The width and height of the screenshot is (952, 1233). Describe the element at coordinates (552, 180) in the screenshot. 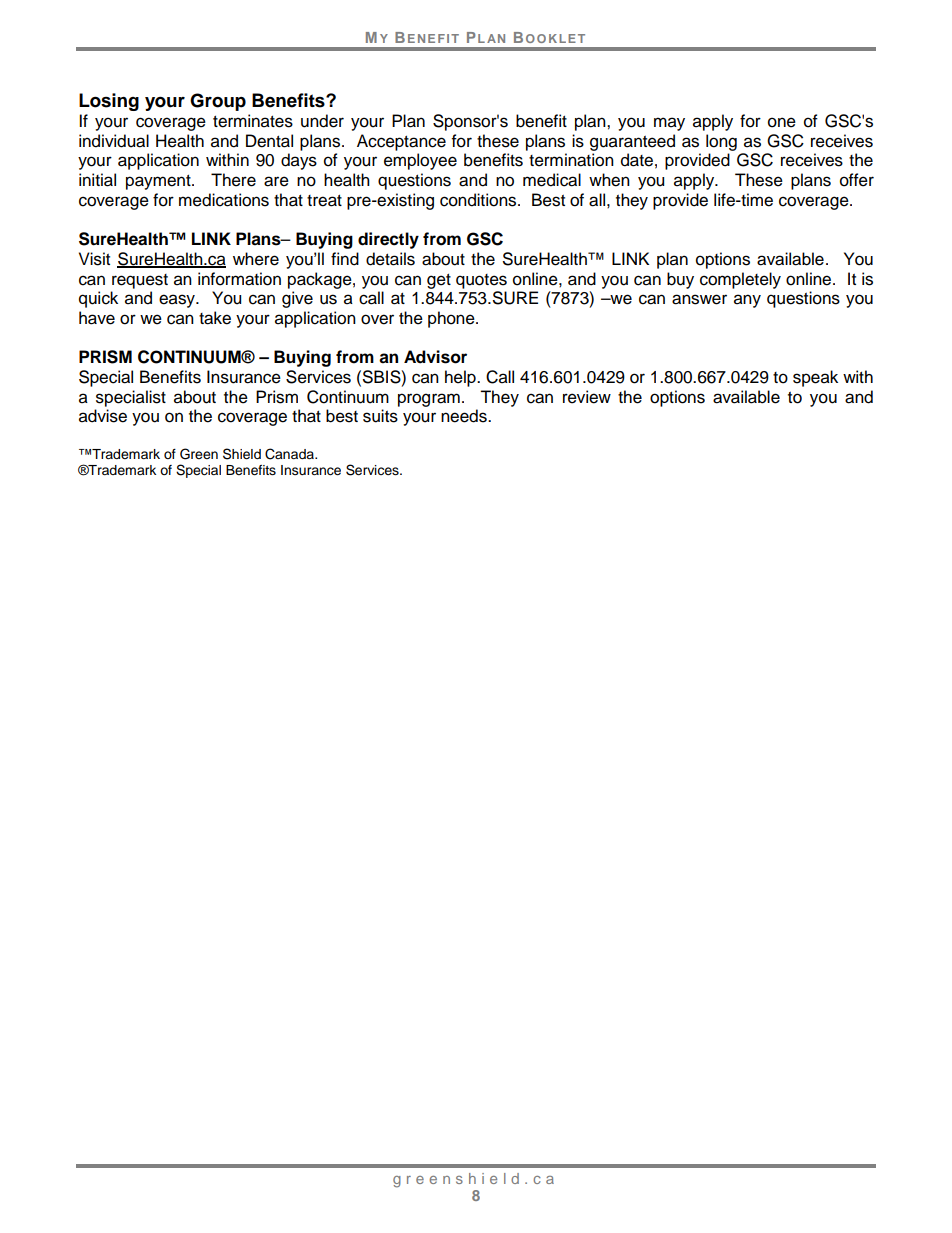

I see `medical` at that location.
